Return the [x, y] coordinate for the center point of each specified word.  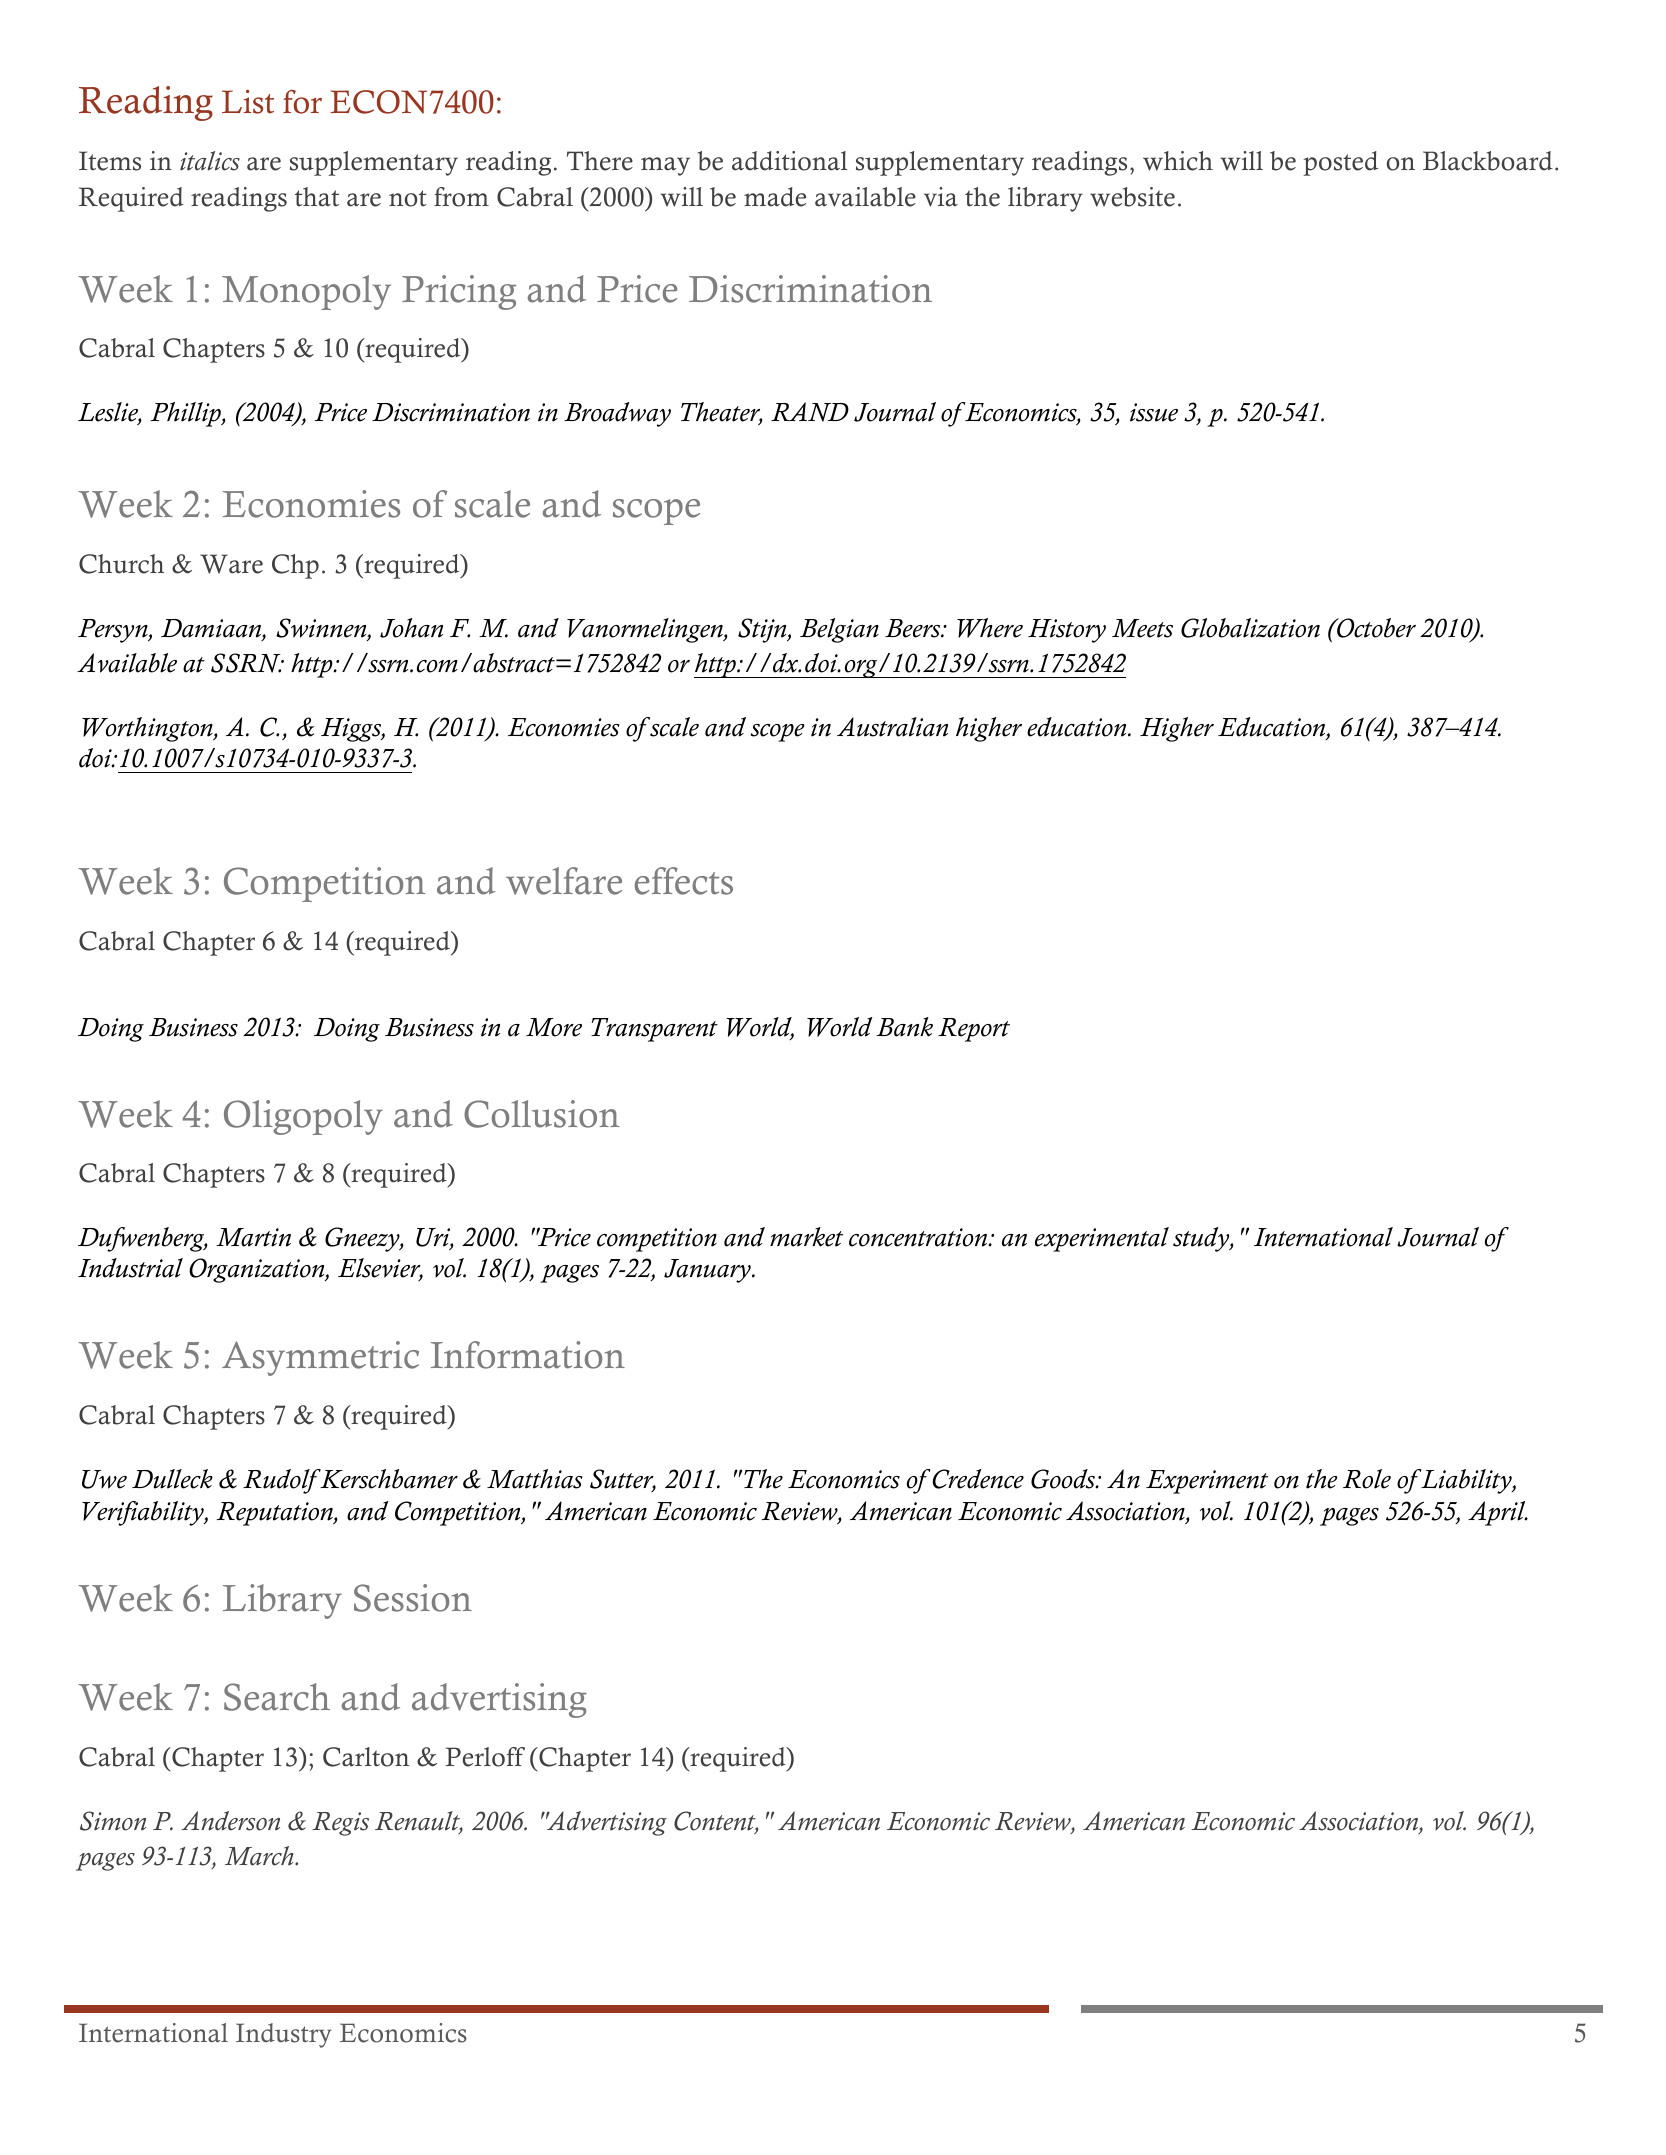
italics [210, 161]
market [806, 1237]
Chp [295, 566]
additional [789, 161]
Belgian [839, 630]
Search [277, 1697]
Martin [253, 1237]
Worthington [148, 729]
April [1498, 1513]
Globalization [1250, 628]
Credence [977, 1479]
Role [1367, 1479]
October [1375, 628]
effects [684, 881]
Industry [284, 2035]
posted [1340, 163]
